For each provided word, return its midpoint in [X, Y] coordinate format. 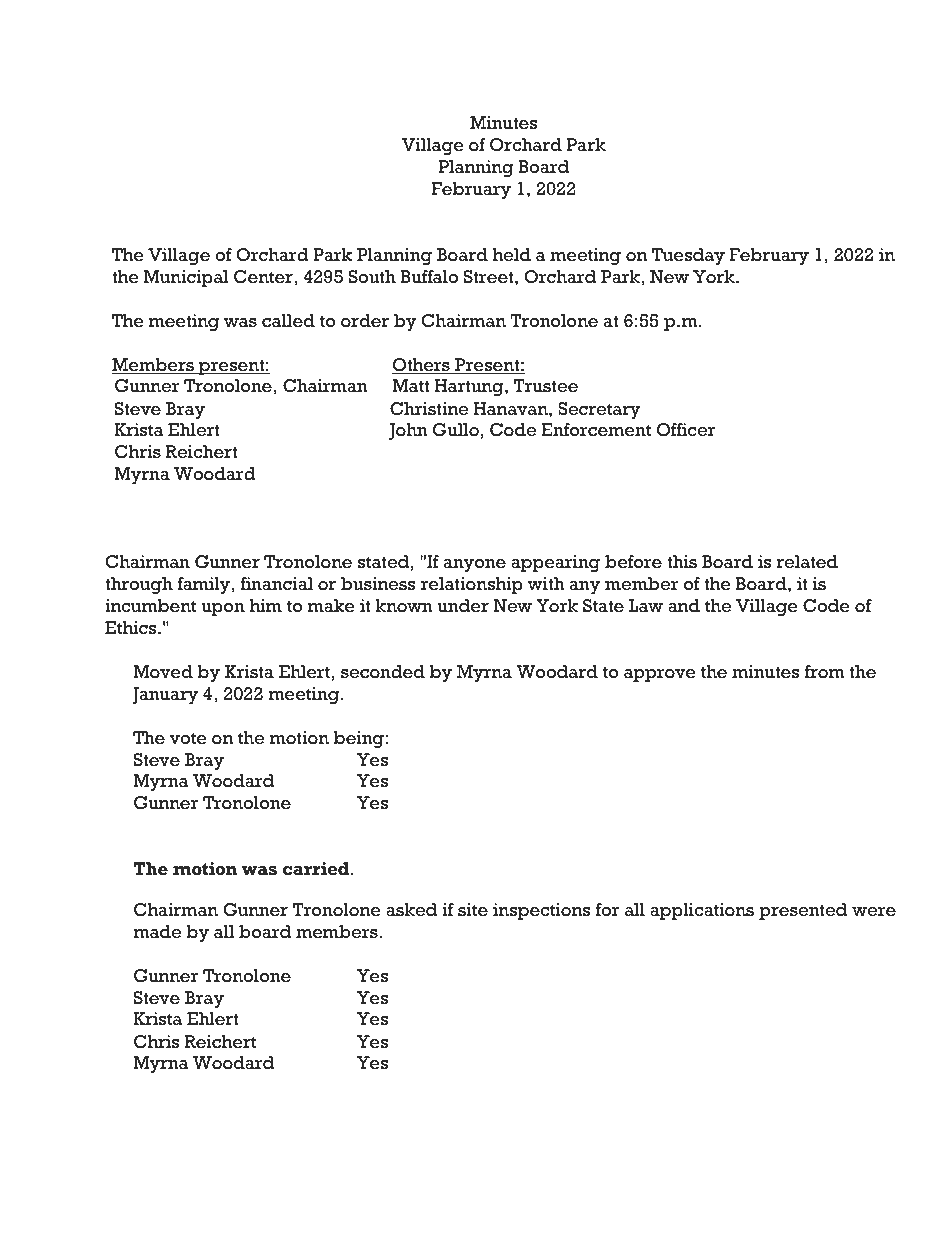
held [512, 255]
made [157, 932]
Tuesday [688, 256]
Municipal [186, 278]
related [807, 562]
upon [223, 609]
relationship [472, 585]
